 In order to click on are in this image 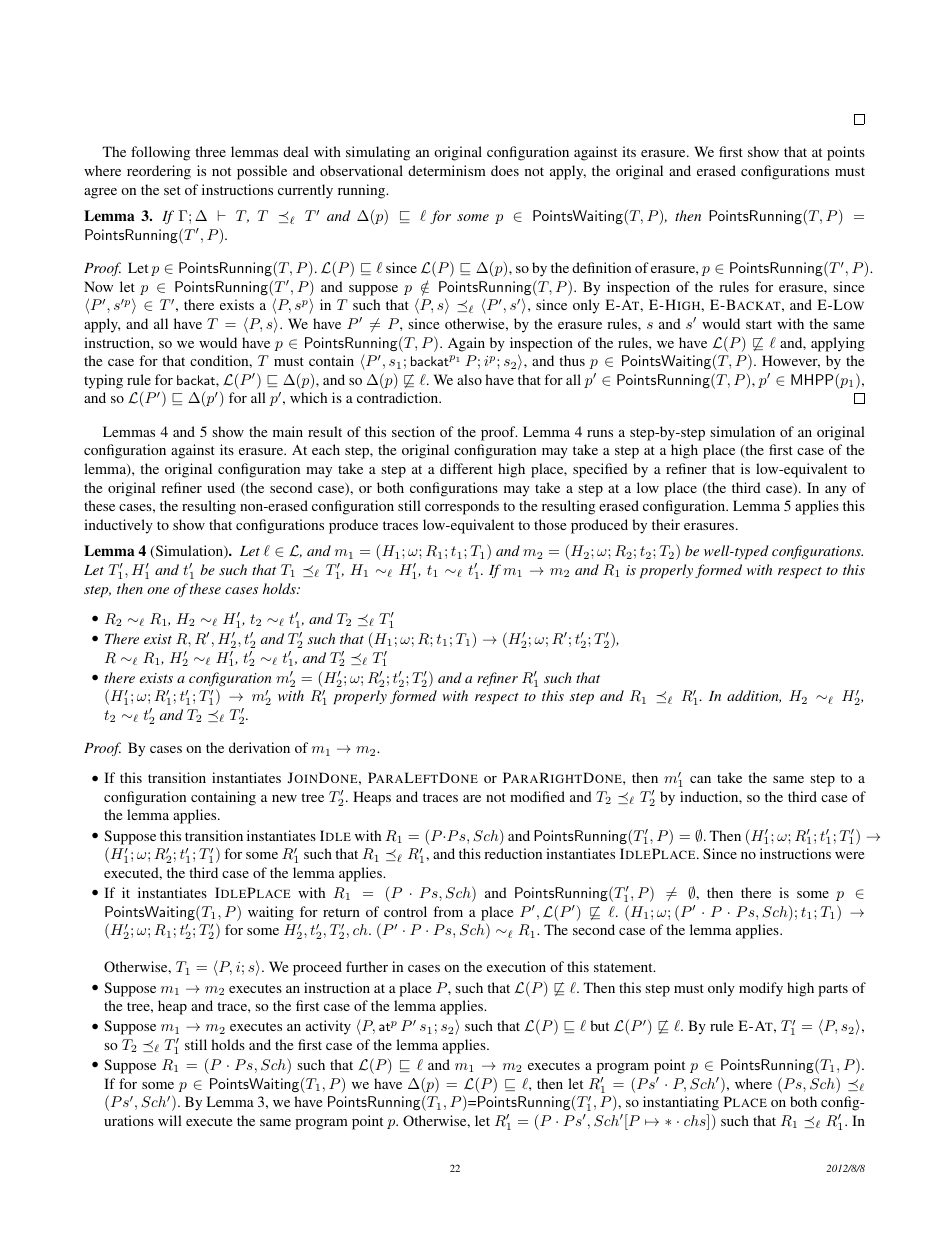, I will do `click(472, 798)`.
